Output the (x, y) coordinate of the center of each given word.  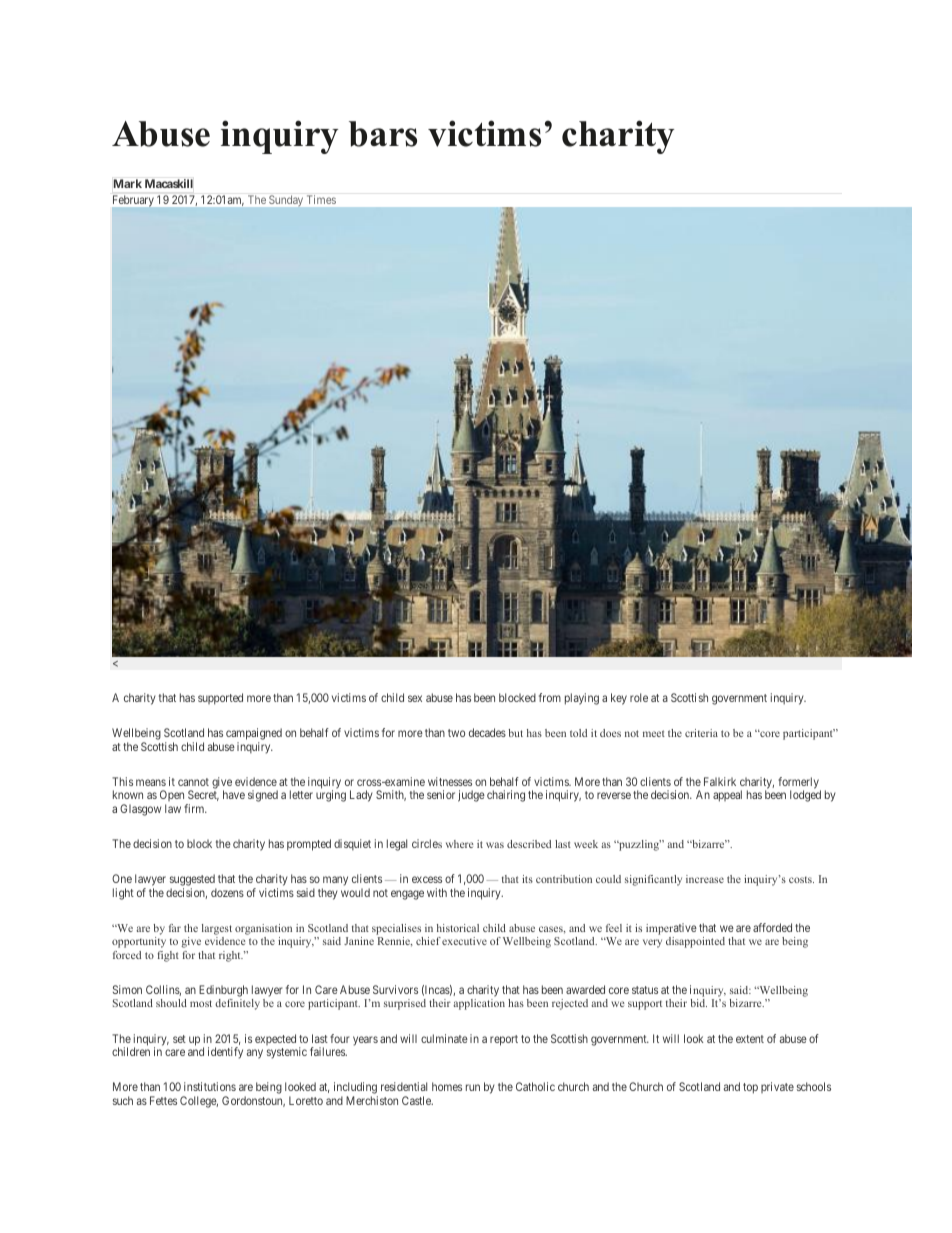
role (639, 697)
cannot (193, 782)
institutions (210, 1086)
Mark (128, 183)
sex (415, 698)
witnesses (450, 781)
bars (383, 134)
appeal (727, 796)
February (133, 200)
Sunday (286, 200)
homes (447, 1086)
